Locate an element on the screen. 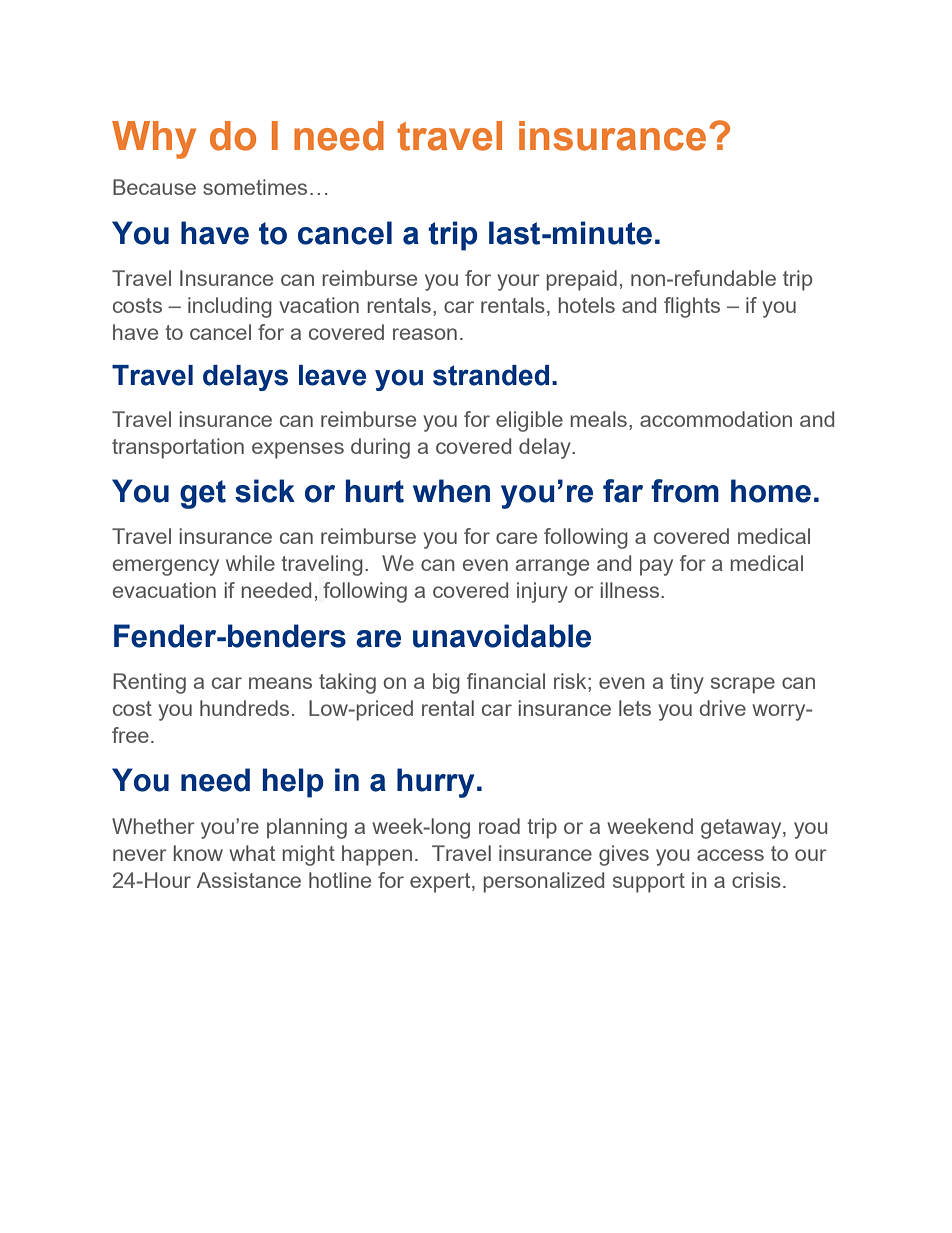  from is located at coordinates (685, 491).
